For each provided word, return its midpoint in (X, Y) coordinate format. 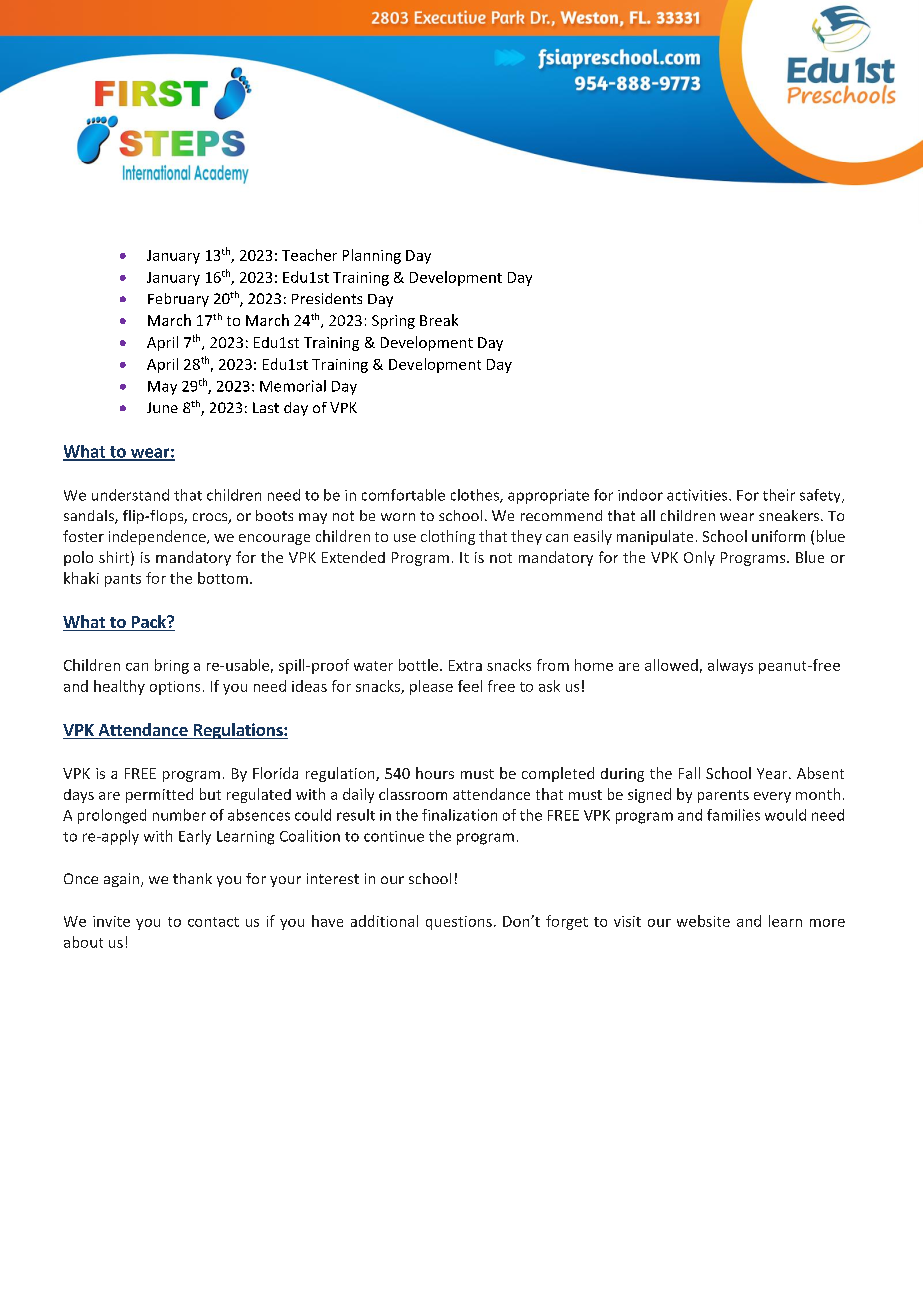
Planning (372, 256)
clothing (448, 537)
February (178, 300)
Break (439, 320)
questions (459, 923)
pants (123, 580)
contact (213, 922)
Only (699, 558)
